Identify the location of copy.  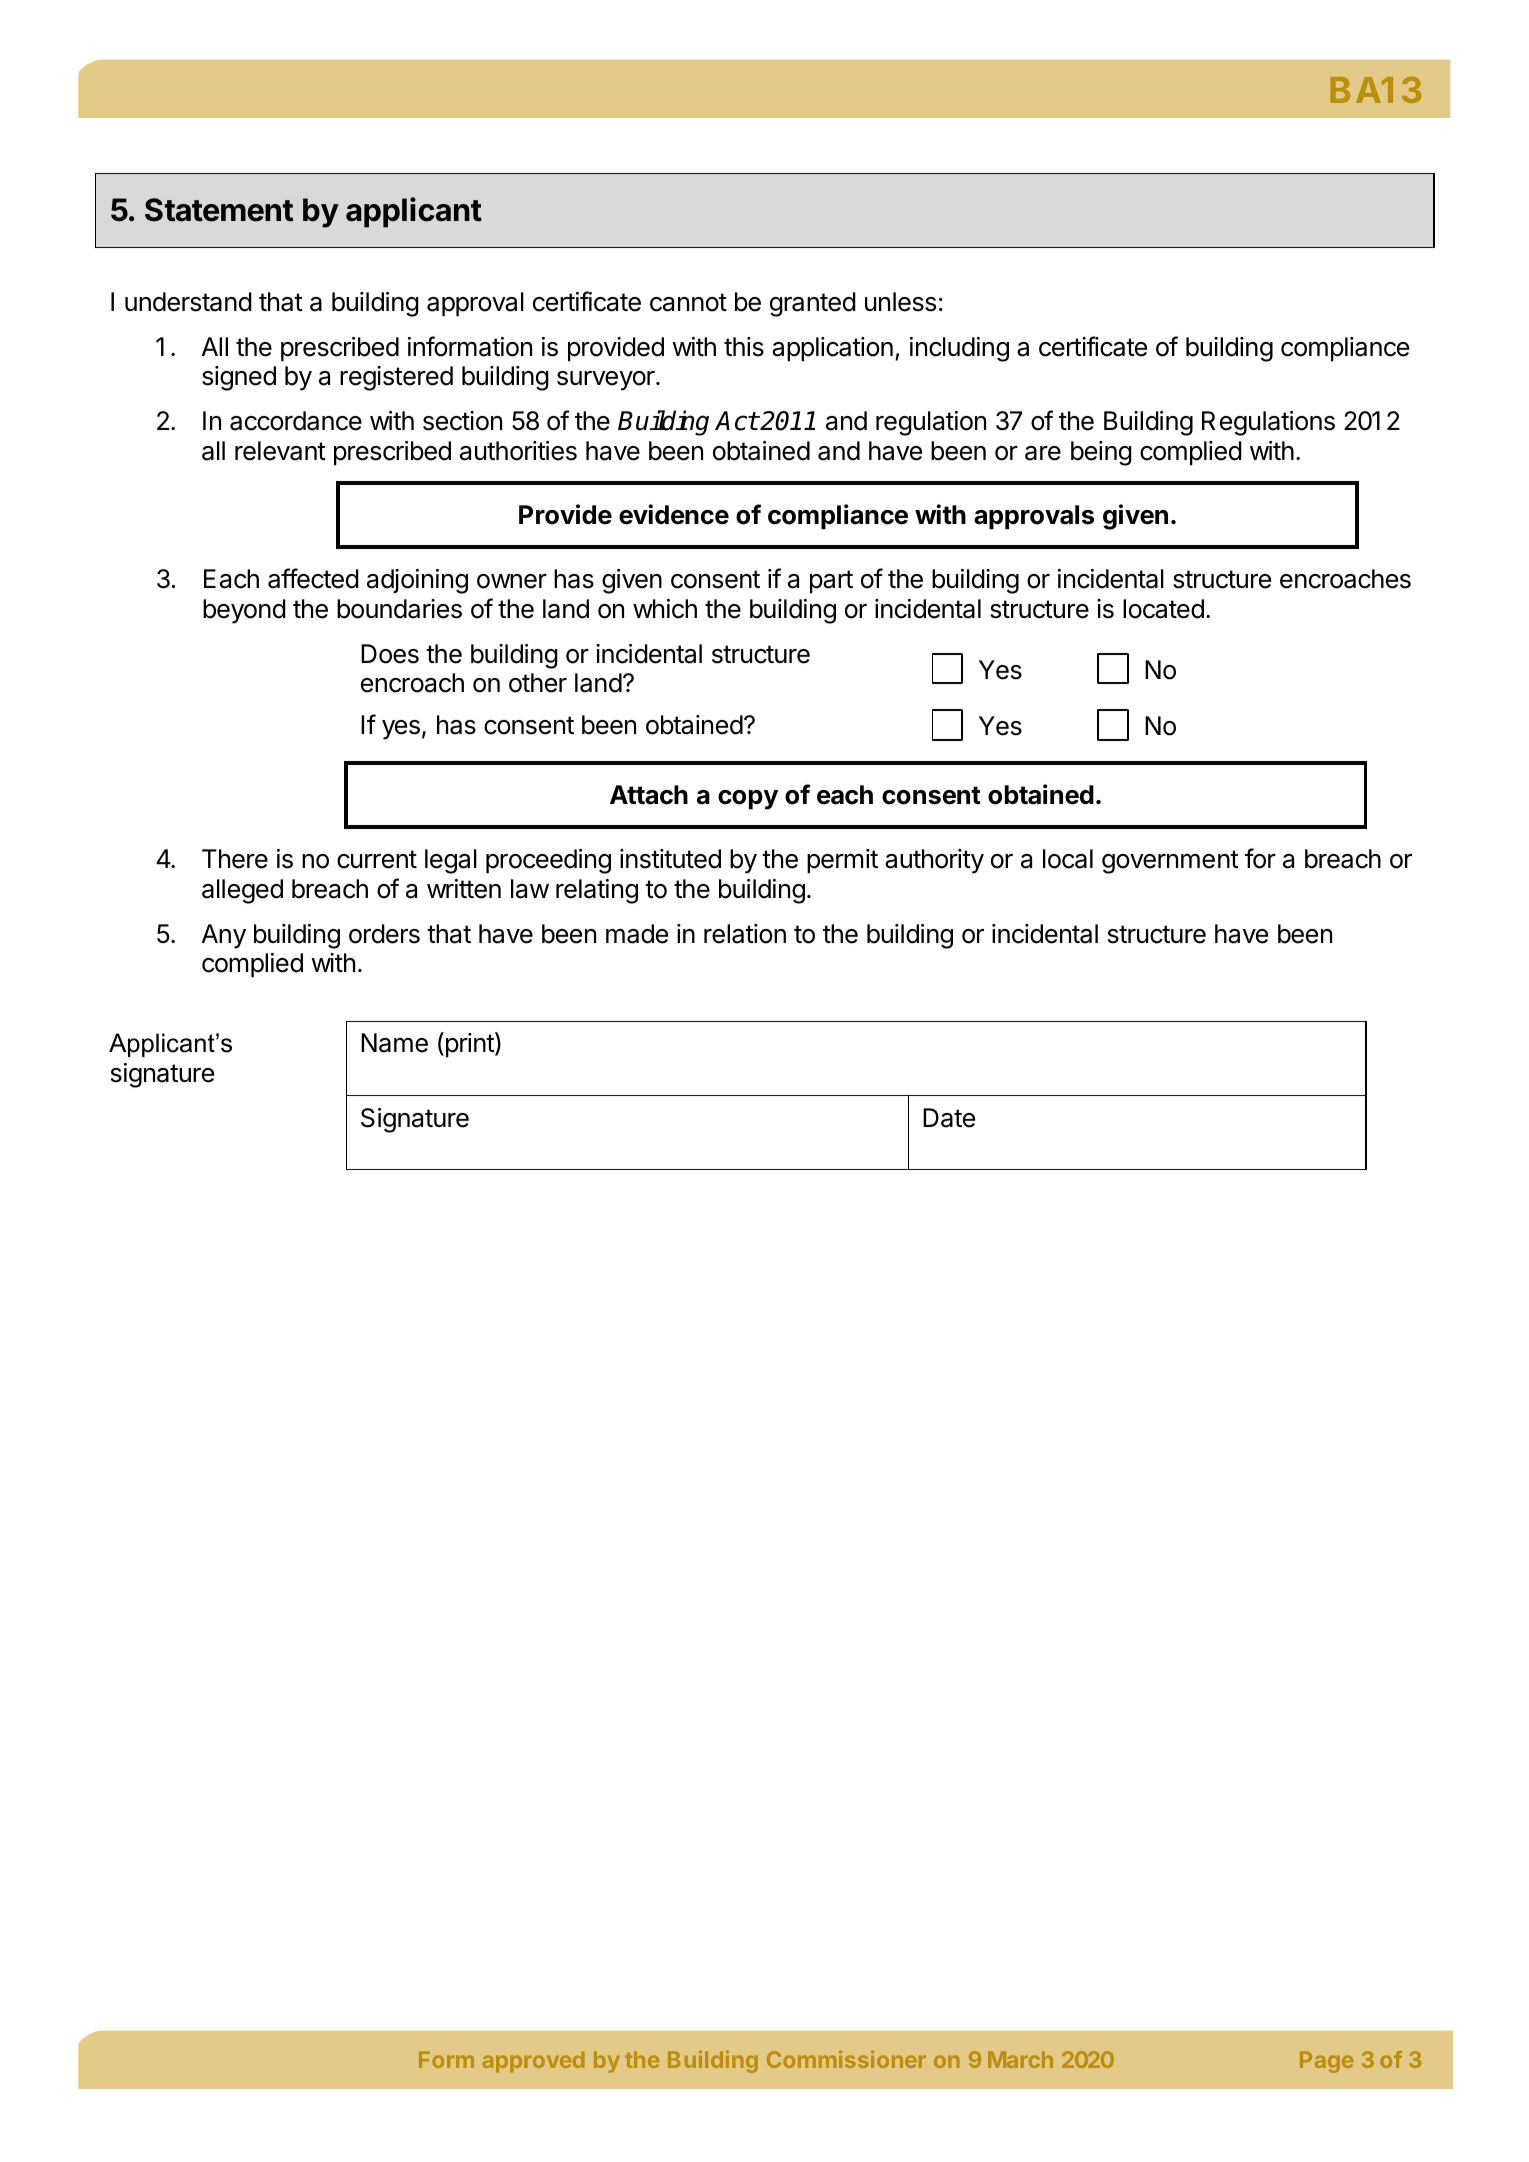
(748, 800).
